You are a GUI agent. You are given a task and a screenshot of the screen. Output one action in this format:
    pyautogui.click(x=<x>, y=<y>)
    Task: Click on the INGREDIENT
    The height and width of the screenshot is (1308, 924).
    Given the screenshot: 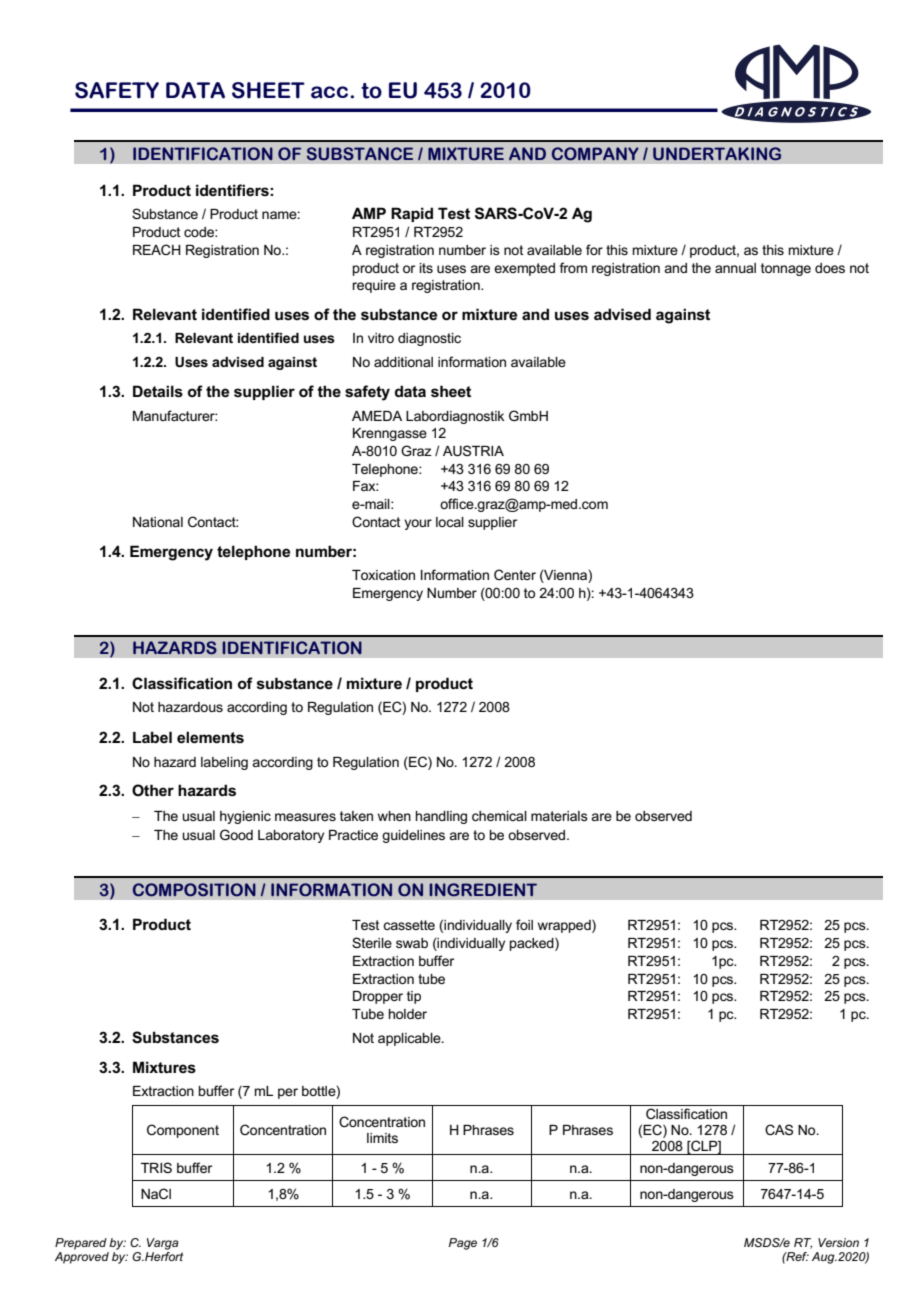 What is the action you would take?
    pyautogui.click(x=483, y=889)
